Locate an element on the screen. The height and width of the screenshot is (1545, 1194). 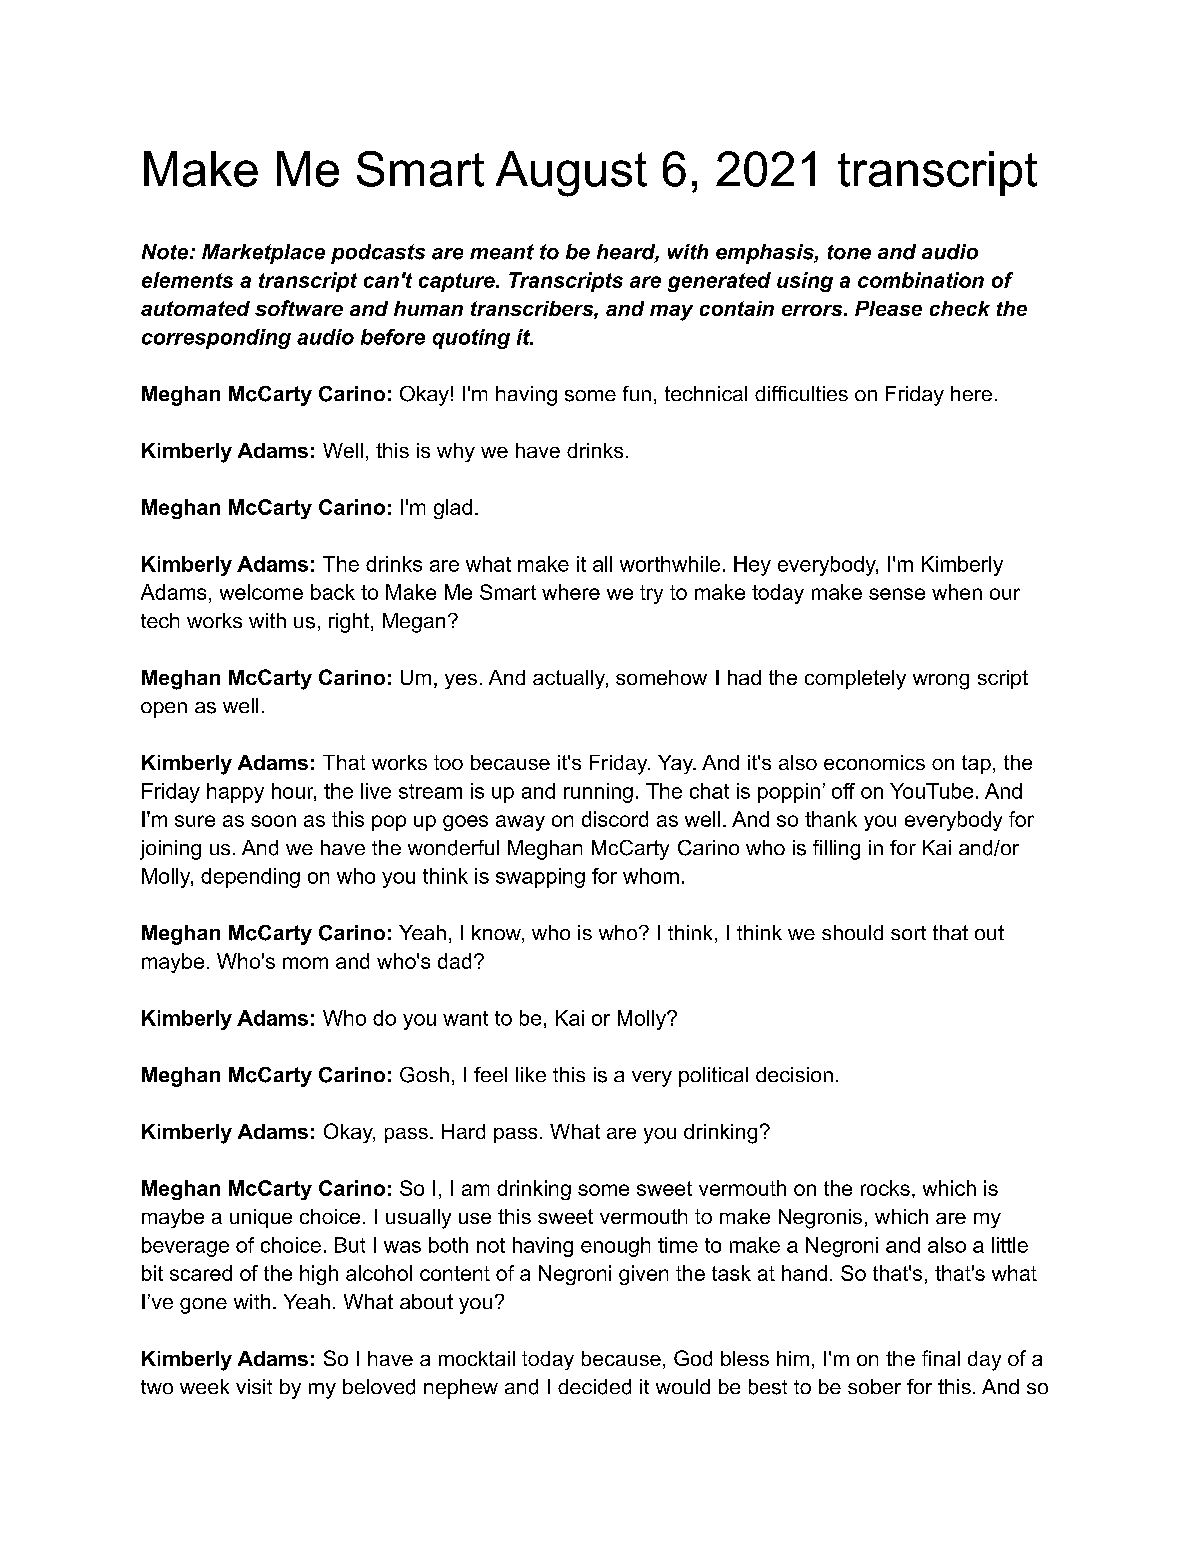
economics is located at coordinates (874, 762).
